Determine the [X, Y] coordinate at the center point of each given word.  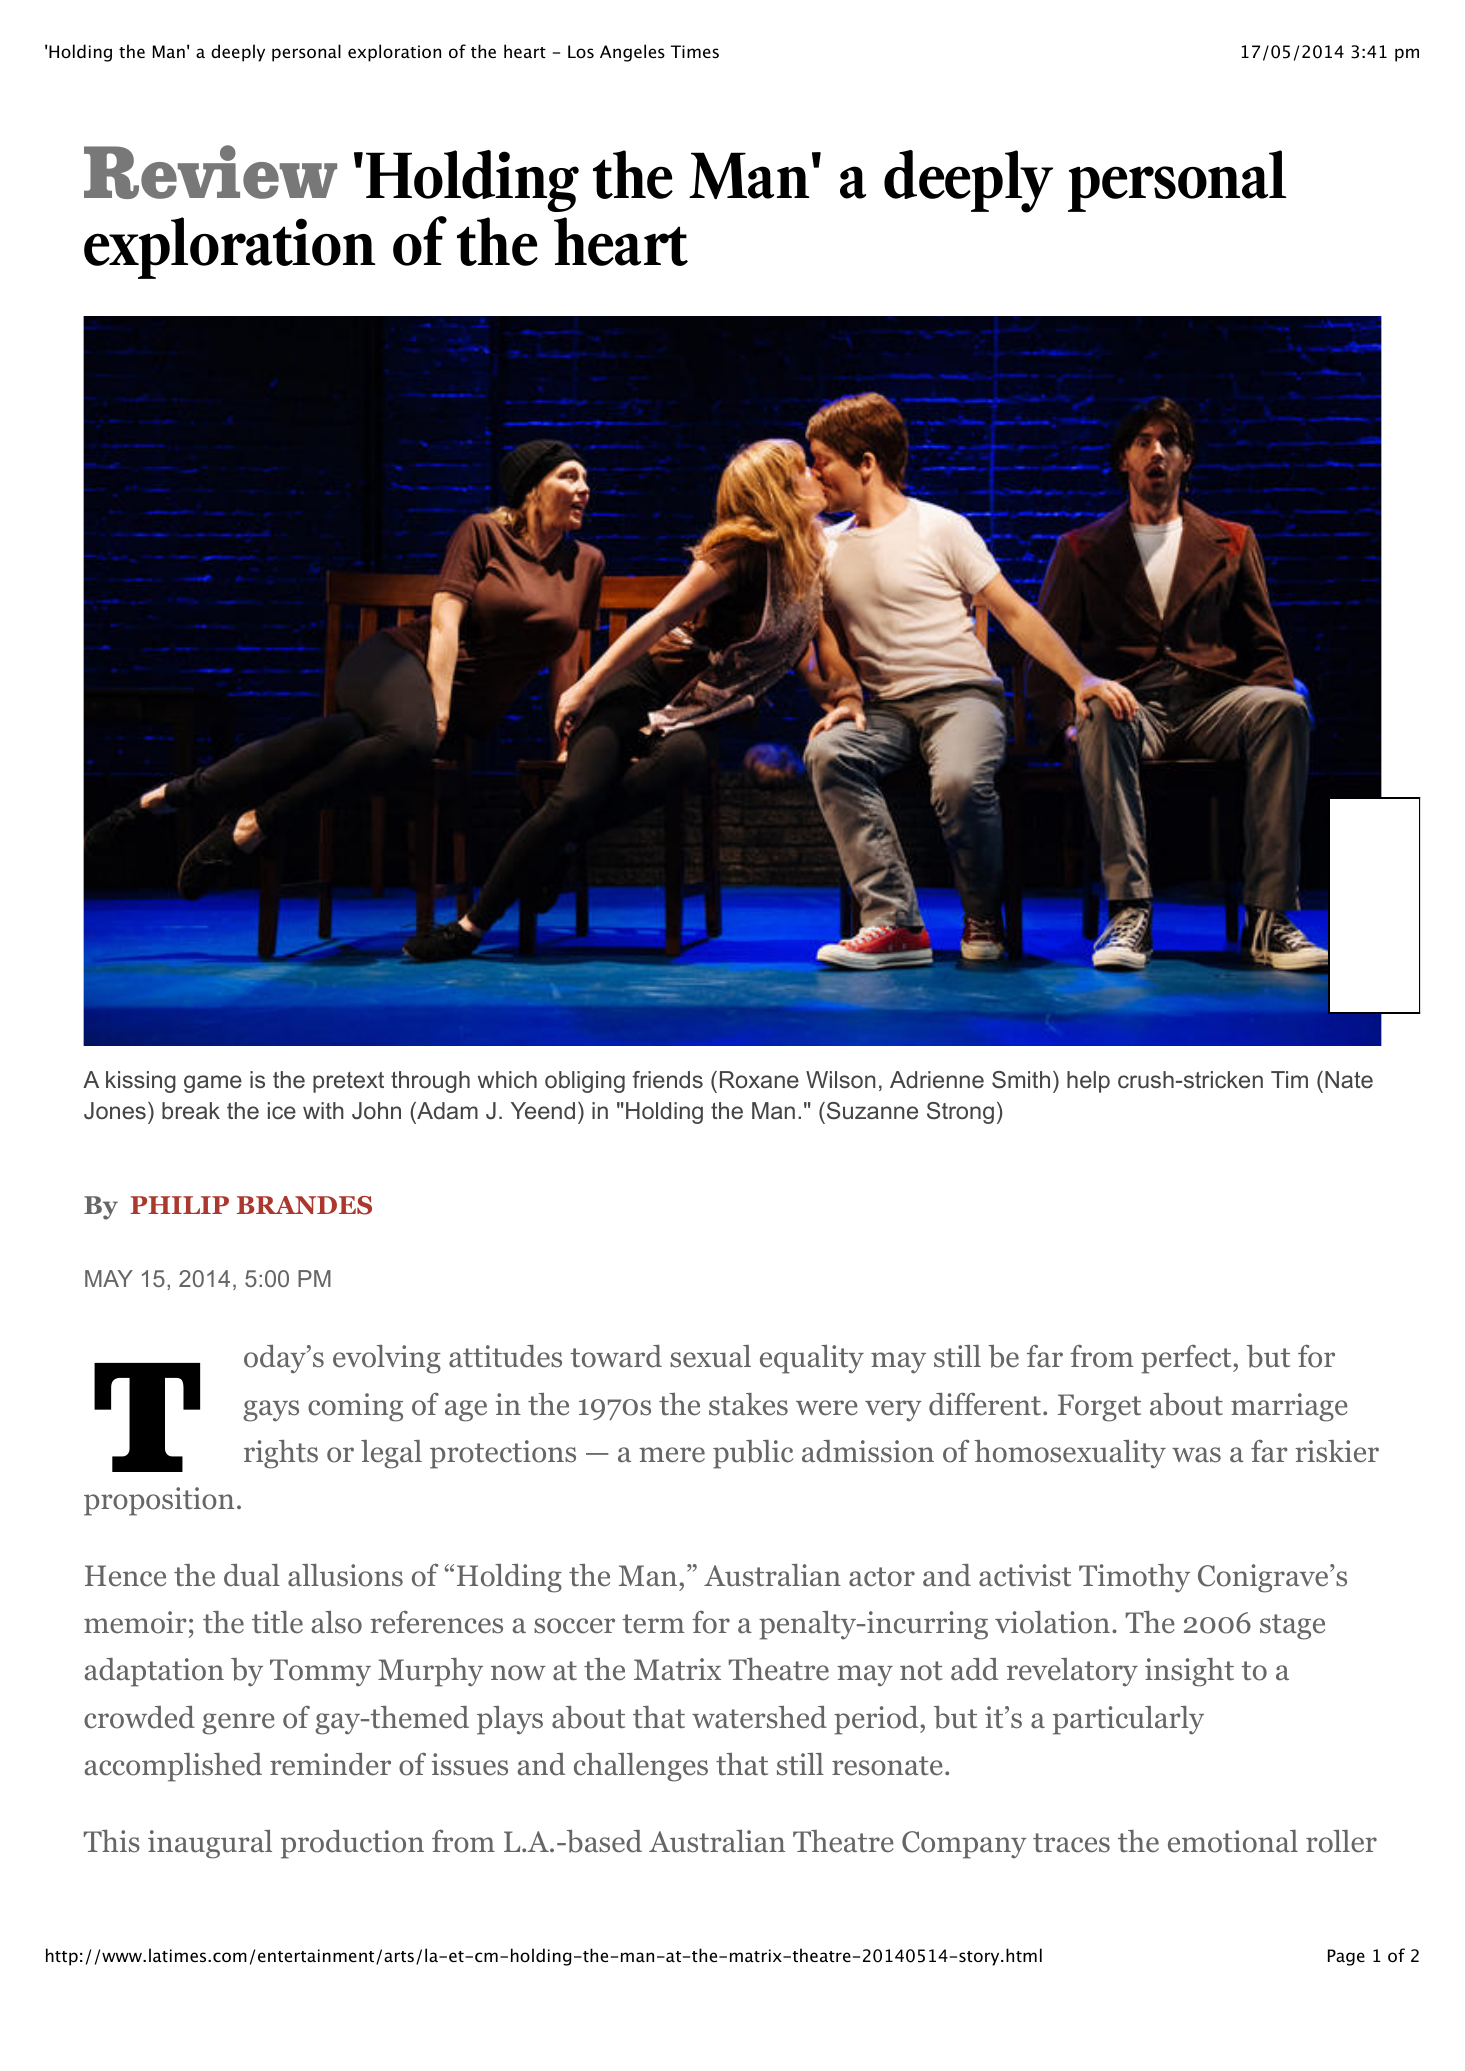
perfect [1187, 1359]
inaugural [210, 1844]
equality [812, 1359]
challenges [641, 1767]
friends [667, 1080]
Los [581, 51]
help [1088, 1082]
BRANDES [304, 1205]
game [213, 1084]
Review [210, 172]
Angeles [632, 53]
